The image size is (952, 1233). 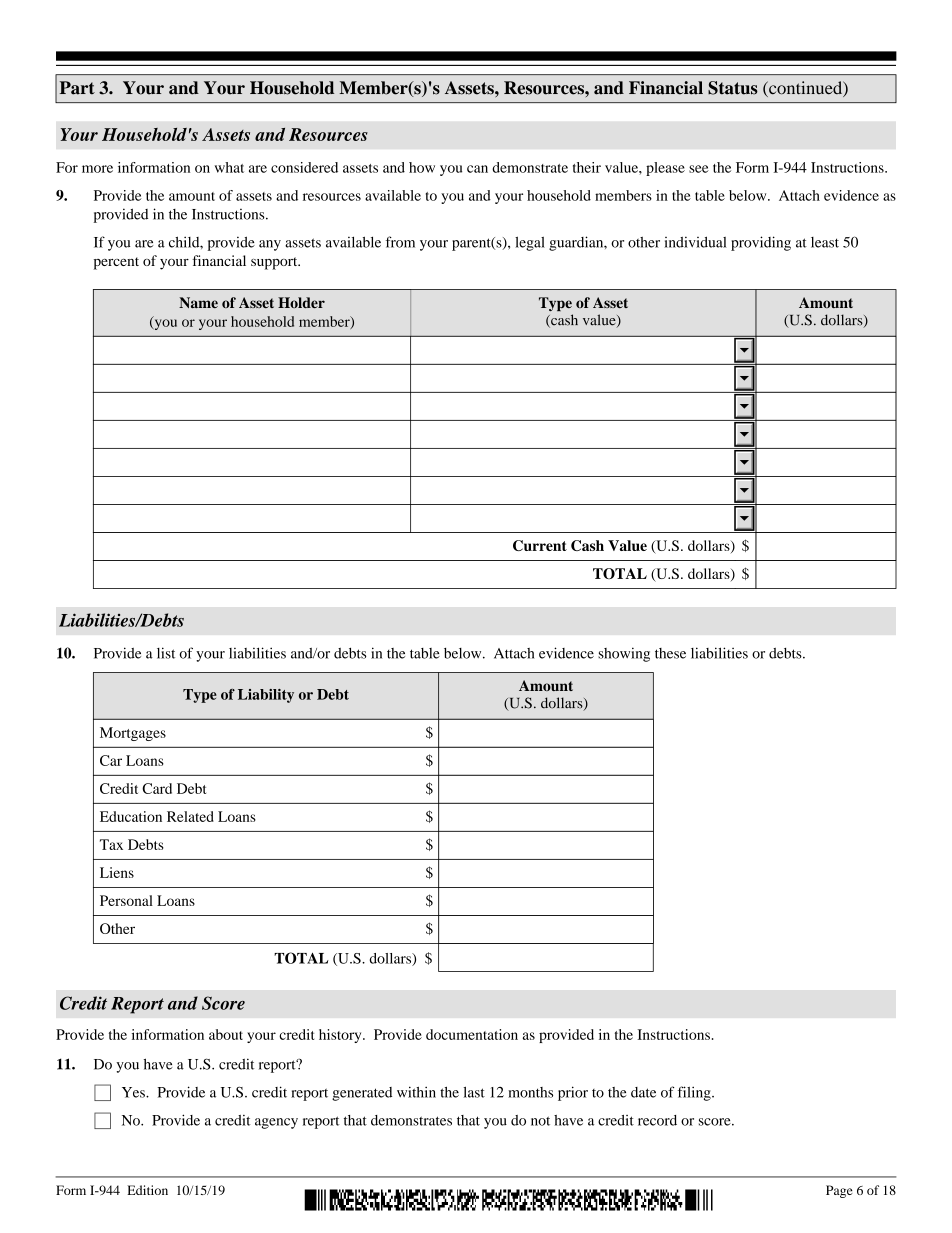 What do you see at coordinates (670, 653) in the document?
I see `these` at bounding box center [670, 653].
